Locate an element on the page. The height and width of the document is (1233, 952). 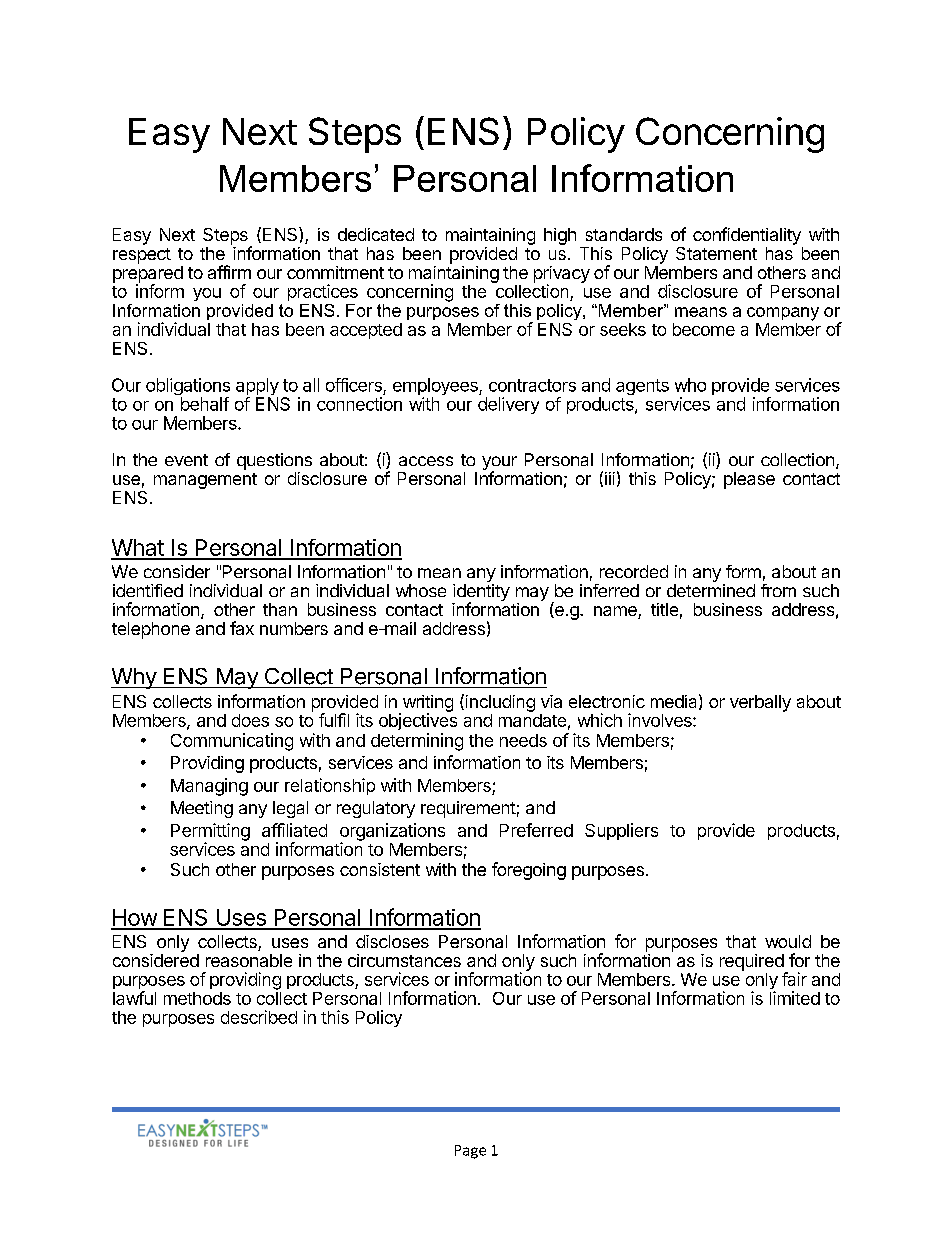
including is located at coordinates (499, 703).
